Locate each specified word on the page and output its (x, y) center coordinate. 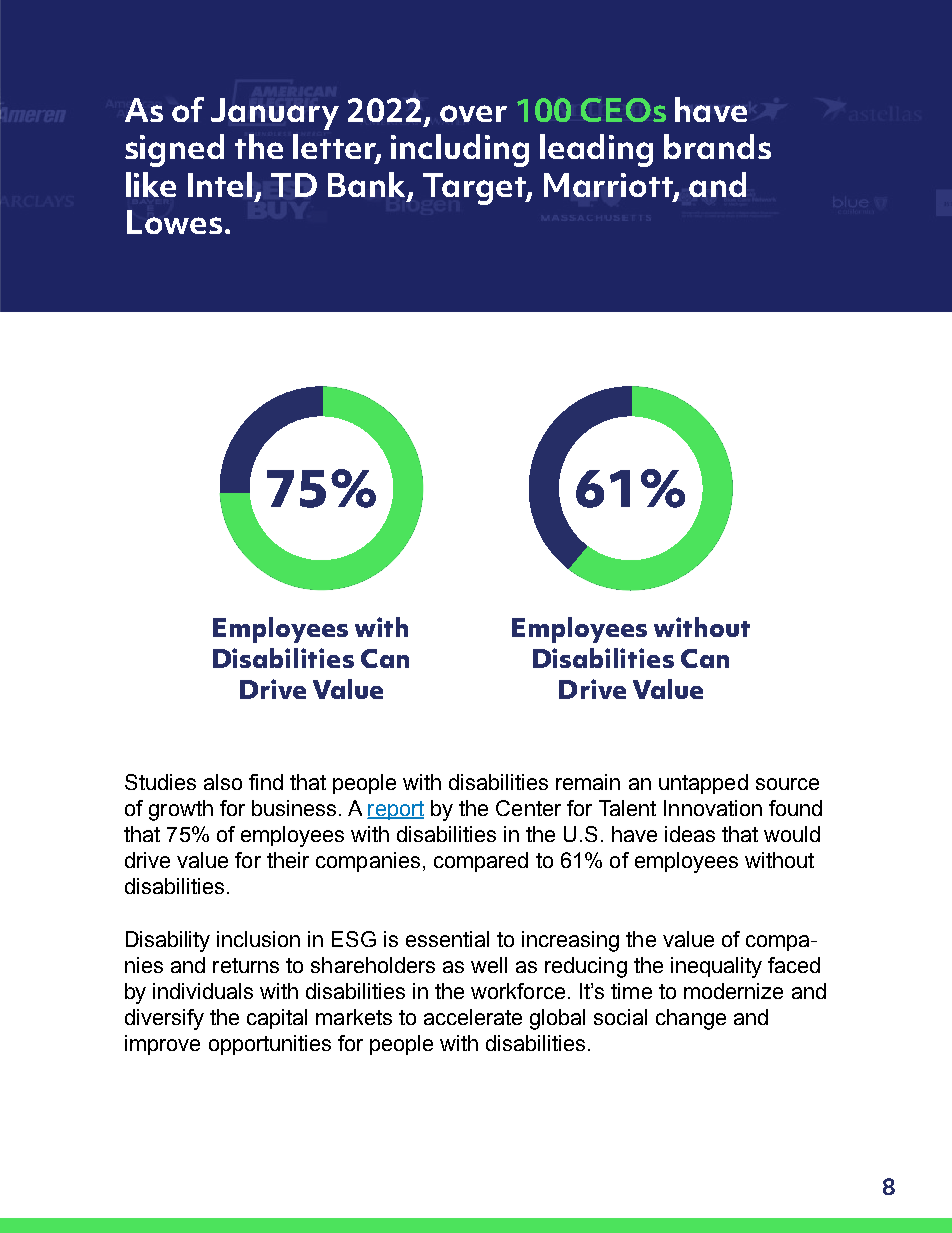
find (266, 782)
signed (174, 150)
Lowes (174, 222)
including (460, 150)
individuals (203, 991)
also (223, 782)
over (473, 113)
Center (528, 808)
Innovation (713, 808)
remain (588, 782)
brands (717, 146)
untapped (703, 784)
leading (596, 150)
